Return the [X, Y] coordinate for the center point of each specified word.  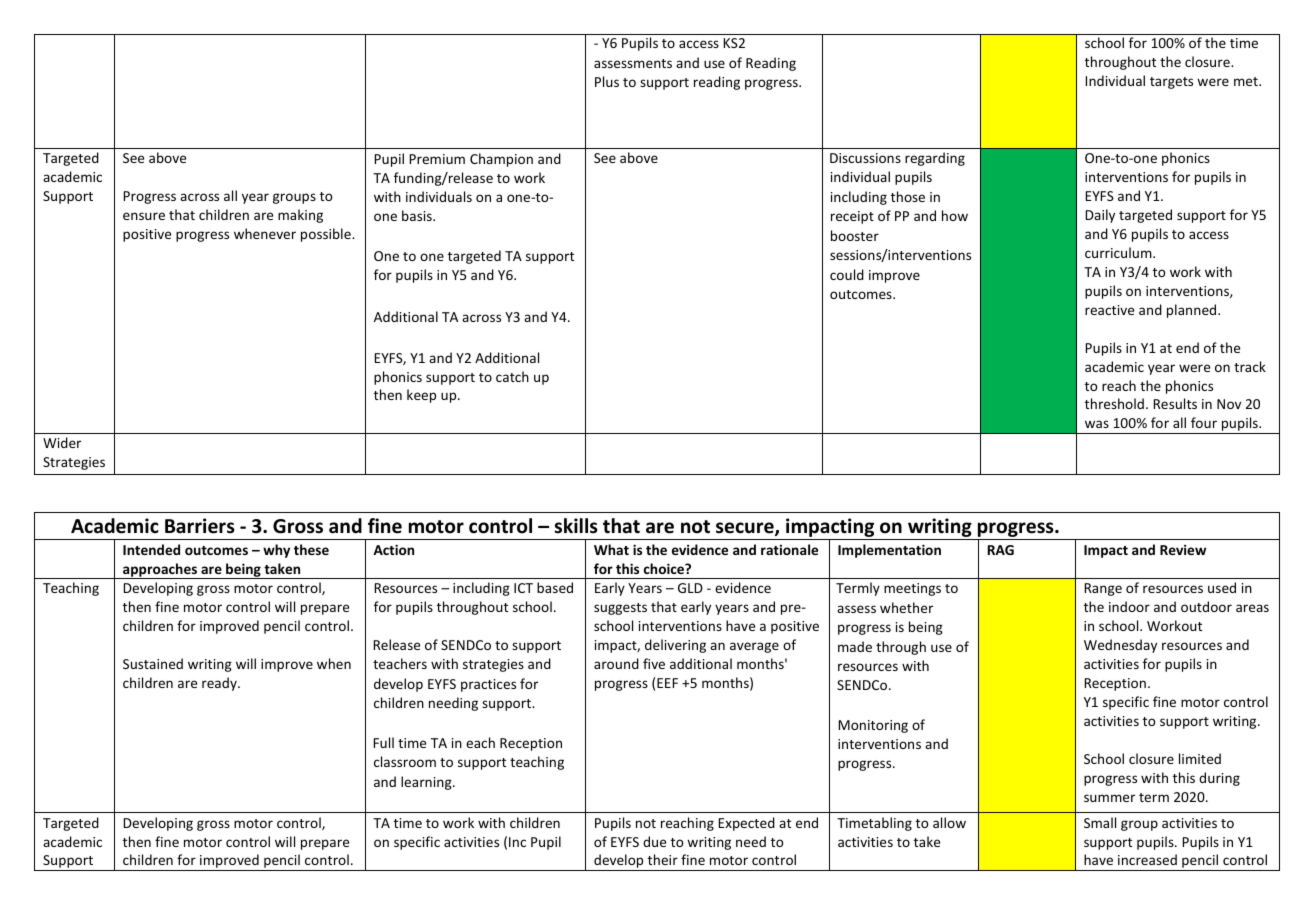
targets [1171, 83]
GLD [690, 588]
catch [512, 376]
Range [1103, 589]
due [654, 841]
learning [427, 783]
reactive [1109, 310]
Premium [437, 159]
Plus [607, 81]
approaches [160, 571]
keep [421, 396]
